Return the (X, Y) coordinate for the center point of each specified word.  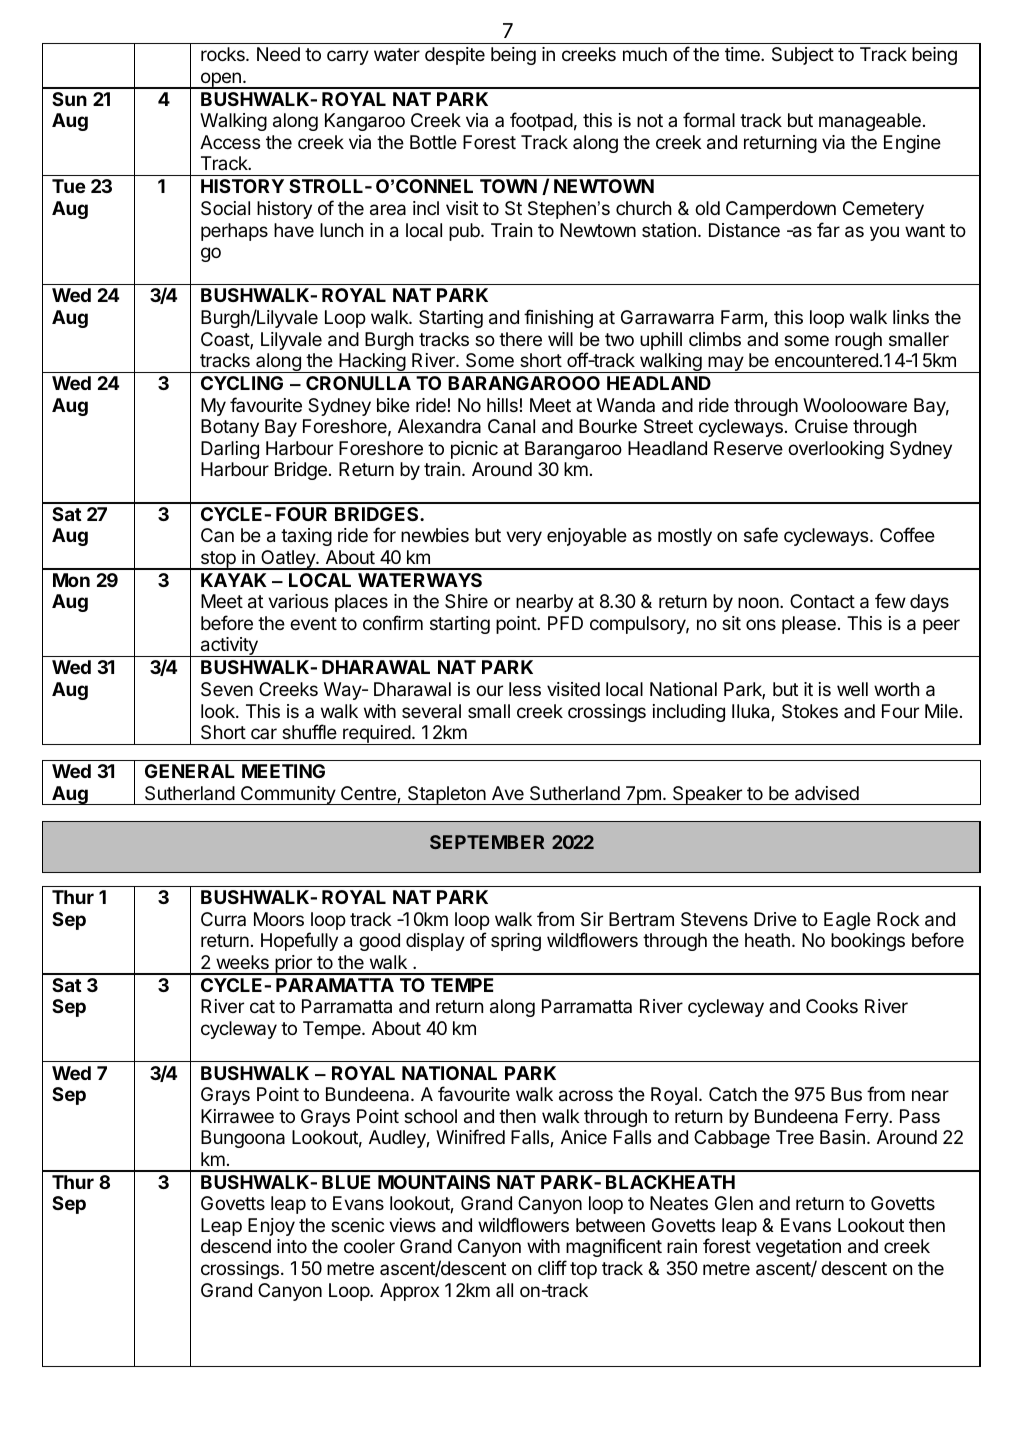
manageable (870, 122)
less (525, 689)
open (220, 80)
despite (455, 56)
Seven (227, 689)
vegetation (798, 1248)
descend (236, 1246)
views (412, 1225)
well (852, 689)
